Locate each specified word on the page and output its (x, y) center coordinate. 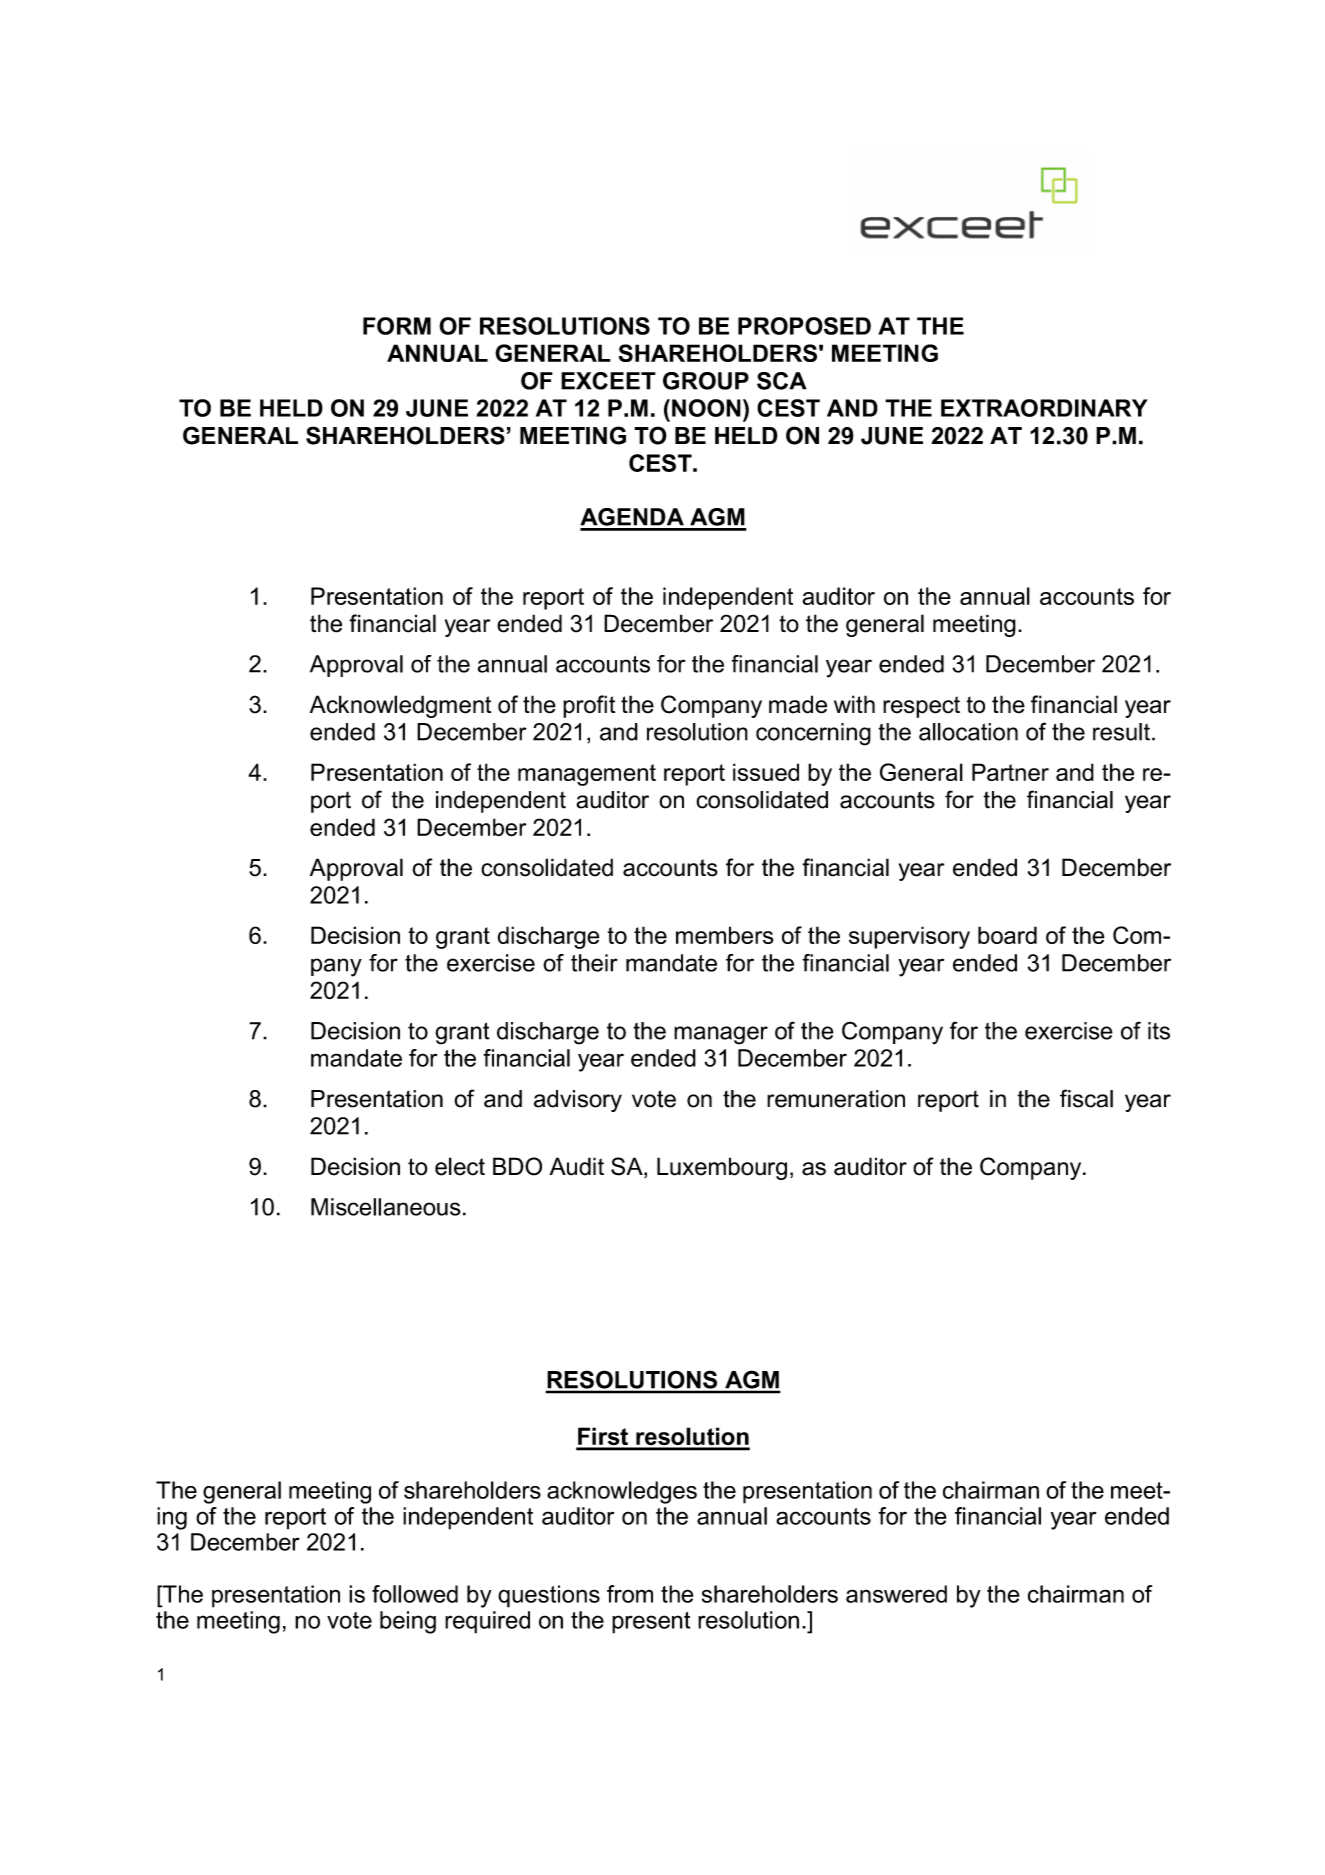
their (594, 963)
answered (896, 1594)
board (1007, 935)
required (487, 1622)
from (630, 1594)
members (724, 935)
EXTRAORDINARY (1044, 408)
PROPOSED (804, 326)
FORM (397, 326)
